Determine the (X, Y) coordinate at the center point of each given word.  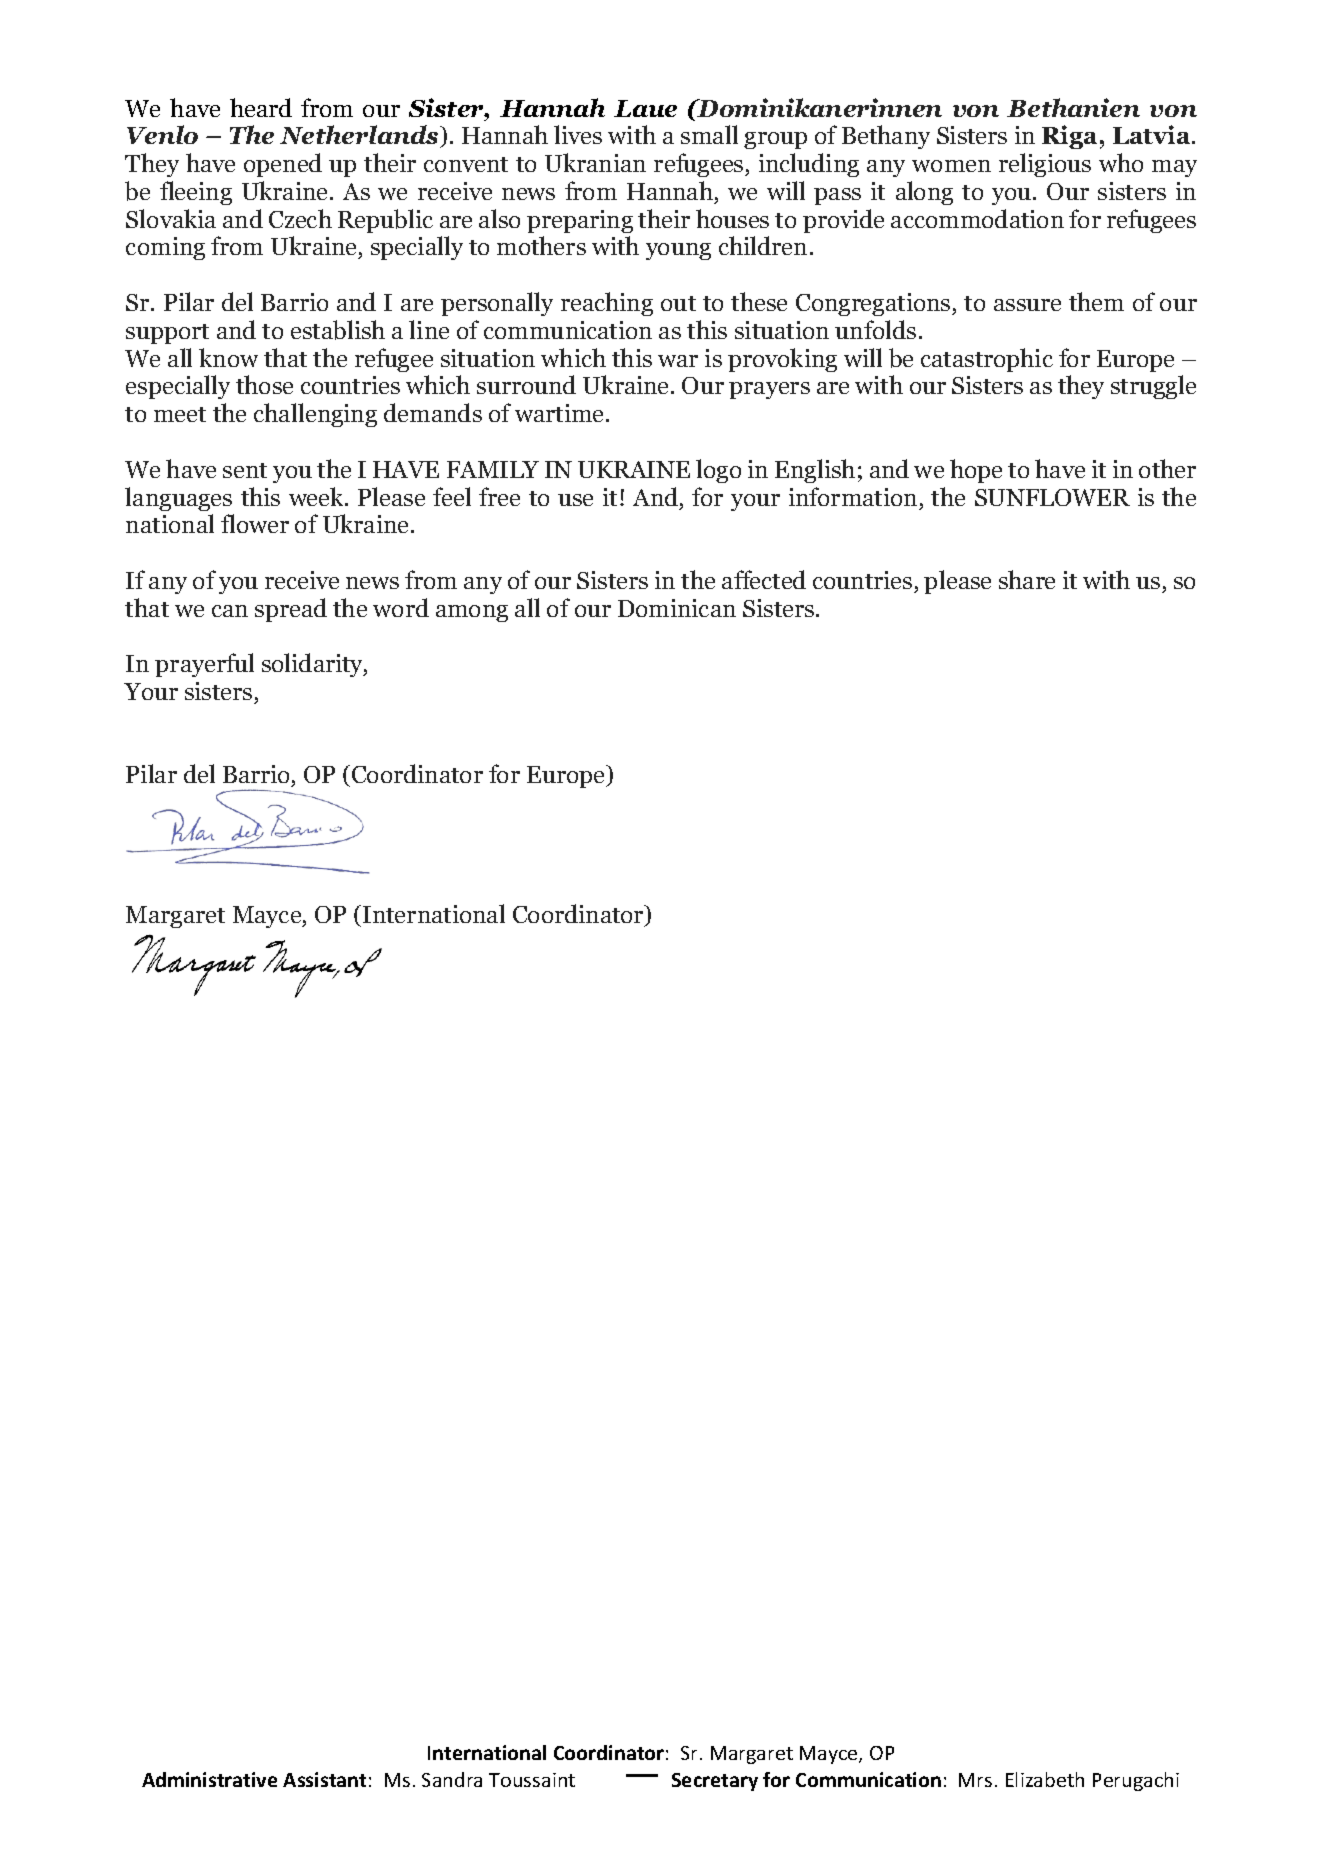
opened (283, 165)
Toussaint (532, 1780)
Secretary (715, 1782)
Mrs (975, 1780)
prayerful (204, 665)
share (1027, 579)
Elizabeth (1045, 1779)
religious (1045, 165)
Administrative (209, 1779)
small (709, 134)
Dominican (677, 608)
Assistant (324, 1779)
